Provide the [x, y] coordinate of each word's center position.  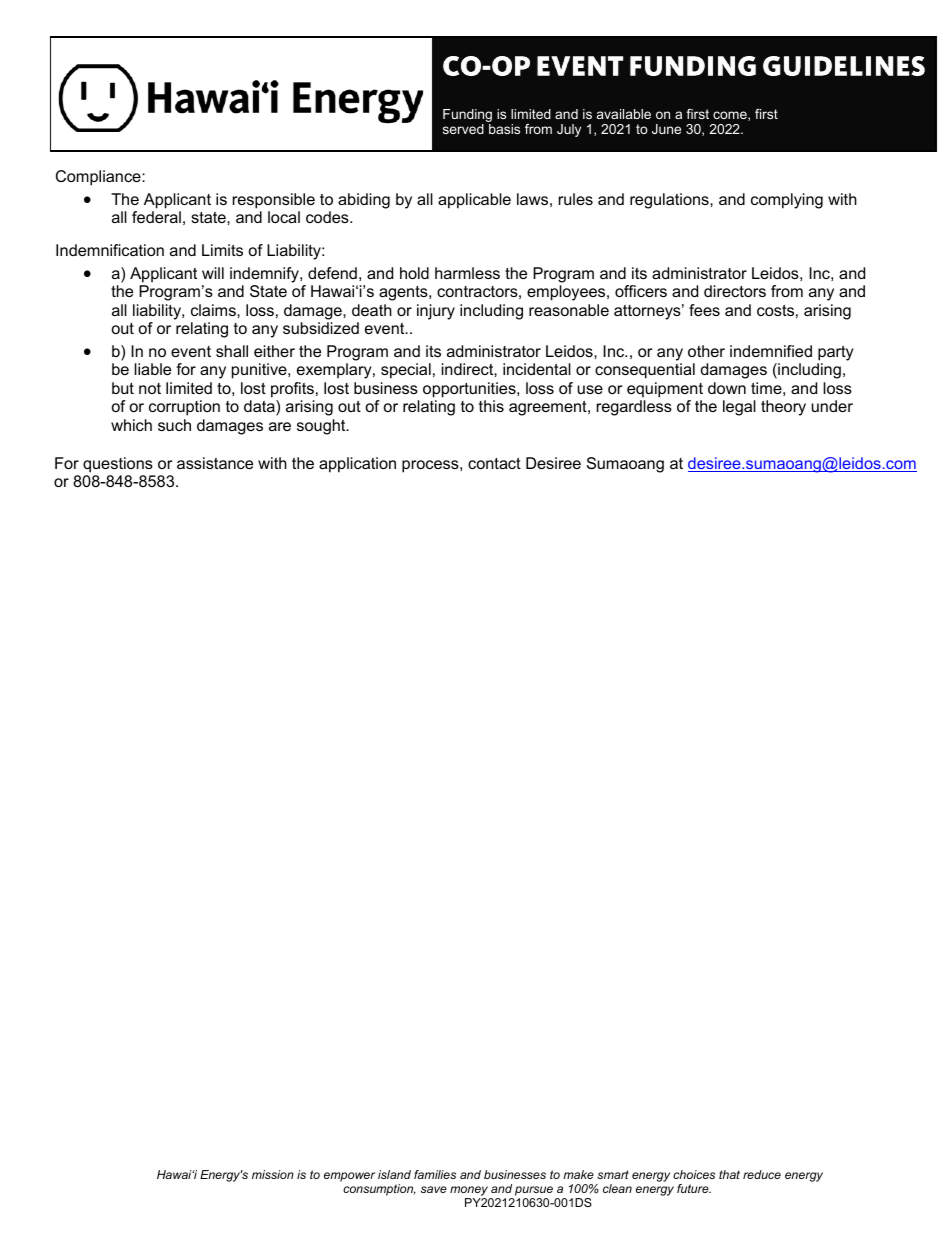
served [463, 129]
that [729, 1174]
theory [783, 408]
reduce [762, 1174]
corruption [184, 408]
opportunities [470, 390]
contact [494, 463]
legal [739, 408]
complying [787, 201]
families [435, 1174]
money [470, 1192]
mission [273, 1174]
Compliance [99, 178]
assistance [215, 463]
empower [349, 1177]
